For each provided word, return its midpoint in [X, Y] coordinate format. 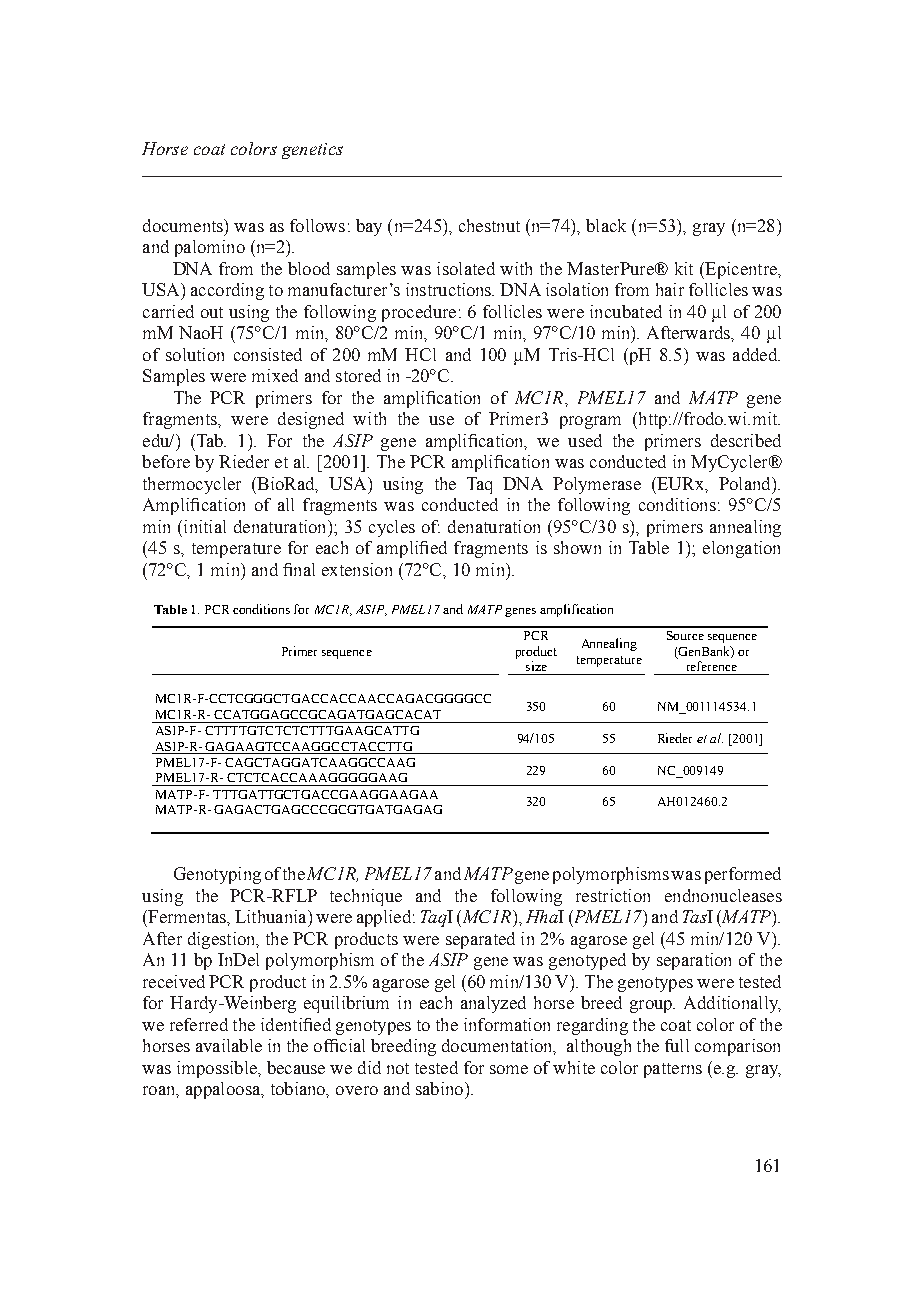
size [536, 666]
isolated [466, 268]
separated [480, 940]
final [299, 569]
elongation [741, 549]
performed [743, 875]
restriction [613, 895]
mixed [275, 375]
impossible [218, 1069]
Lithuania [272, 916]
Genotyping [217, 875]
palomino [210, 248]
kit [684, 268]
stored [358, 375]
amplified [412, 549]
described [746, 440]
